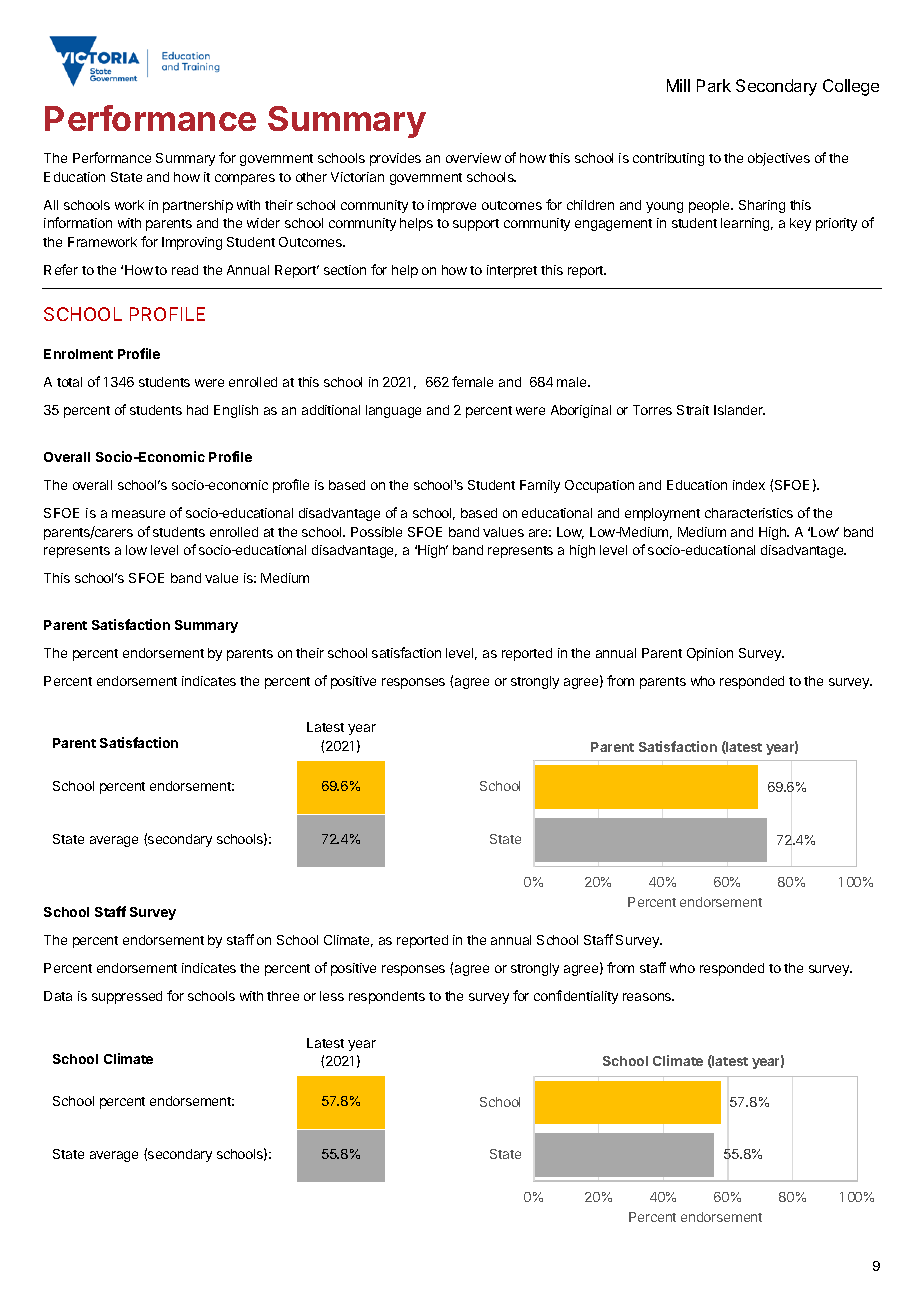  Describe the element at coordinates (710, 654) in the image. I see `Opinion` at that location.
